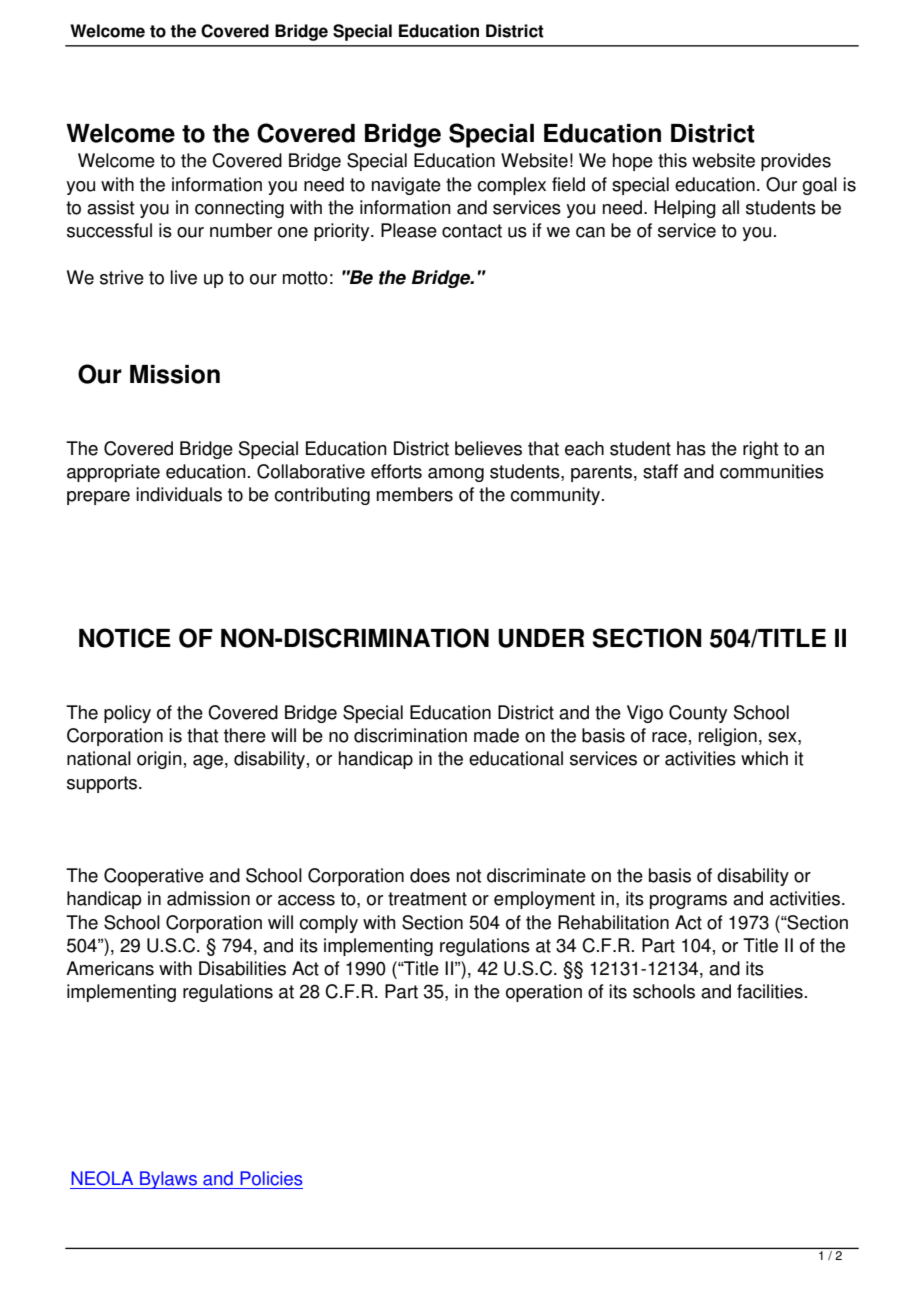  I want to click on County, so click(698, 714).
